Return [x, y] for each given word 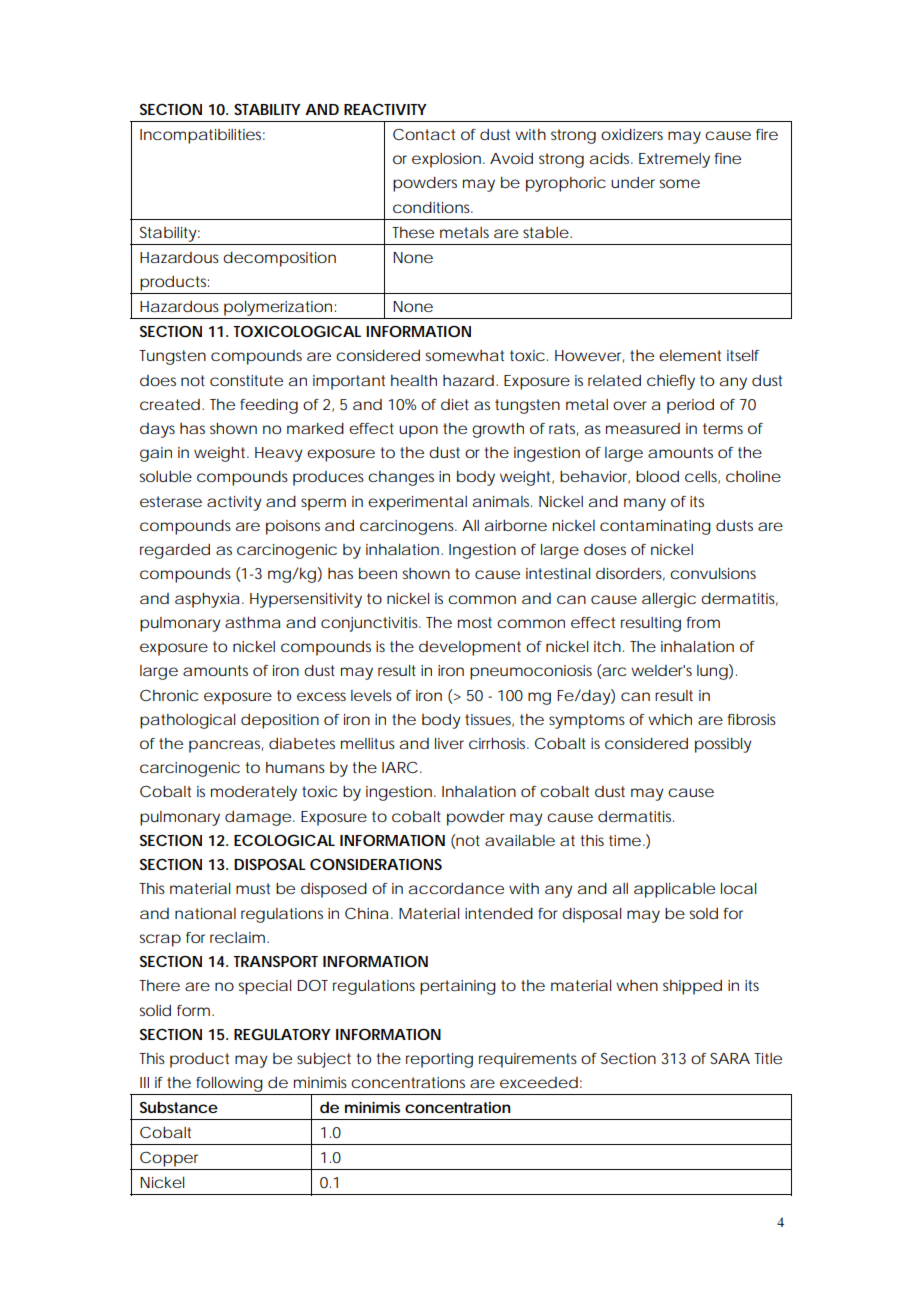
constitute [246, 380]
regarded [175, 551]
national [205, 913]
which [670, 719]
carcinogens [408, 527]
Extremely [674, 160]
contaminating [655, 527]
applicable [674, 890]
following [229, 1084]
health [414, 380]
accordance [456, 888]
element [690, 355]
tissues [489, 720]
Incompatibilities [202, 136]
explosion [446, 160]
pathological [187, 721]
